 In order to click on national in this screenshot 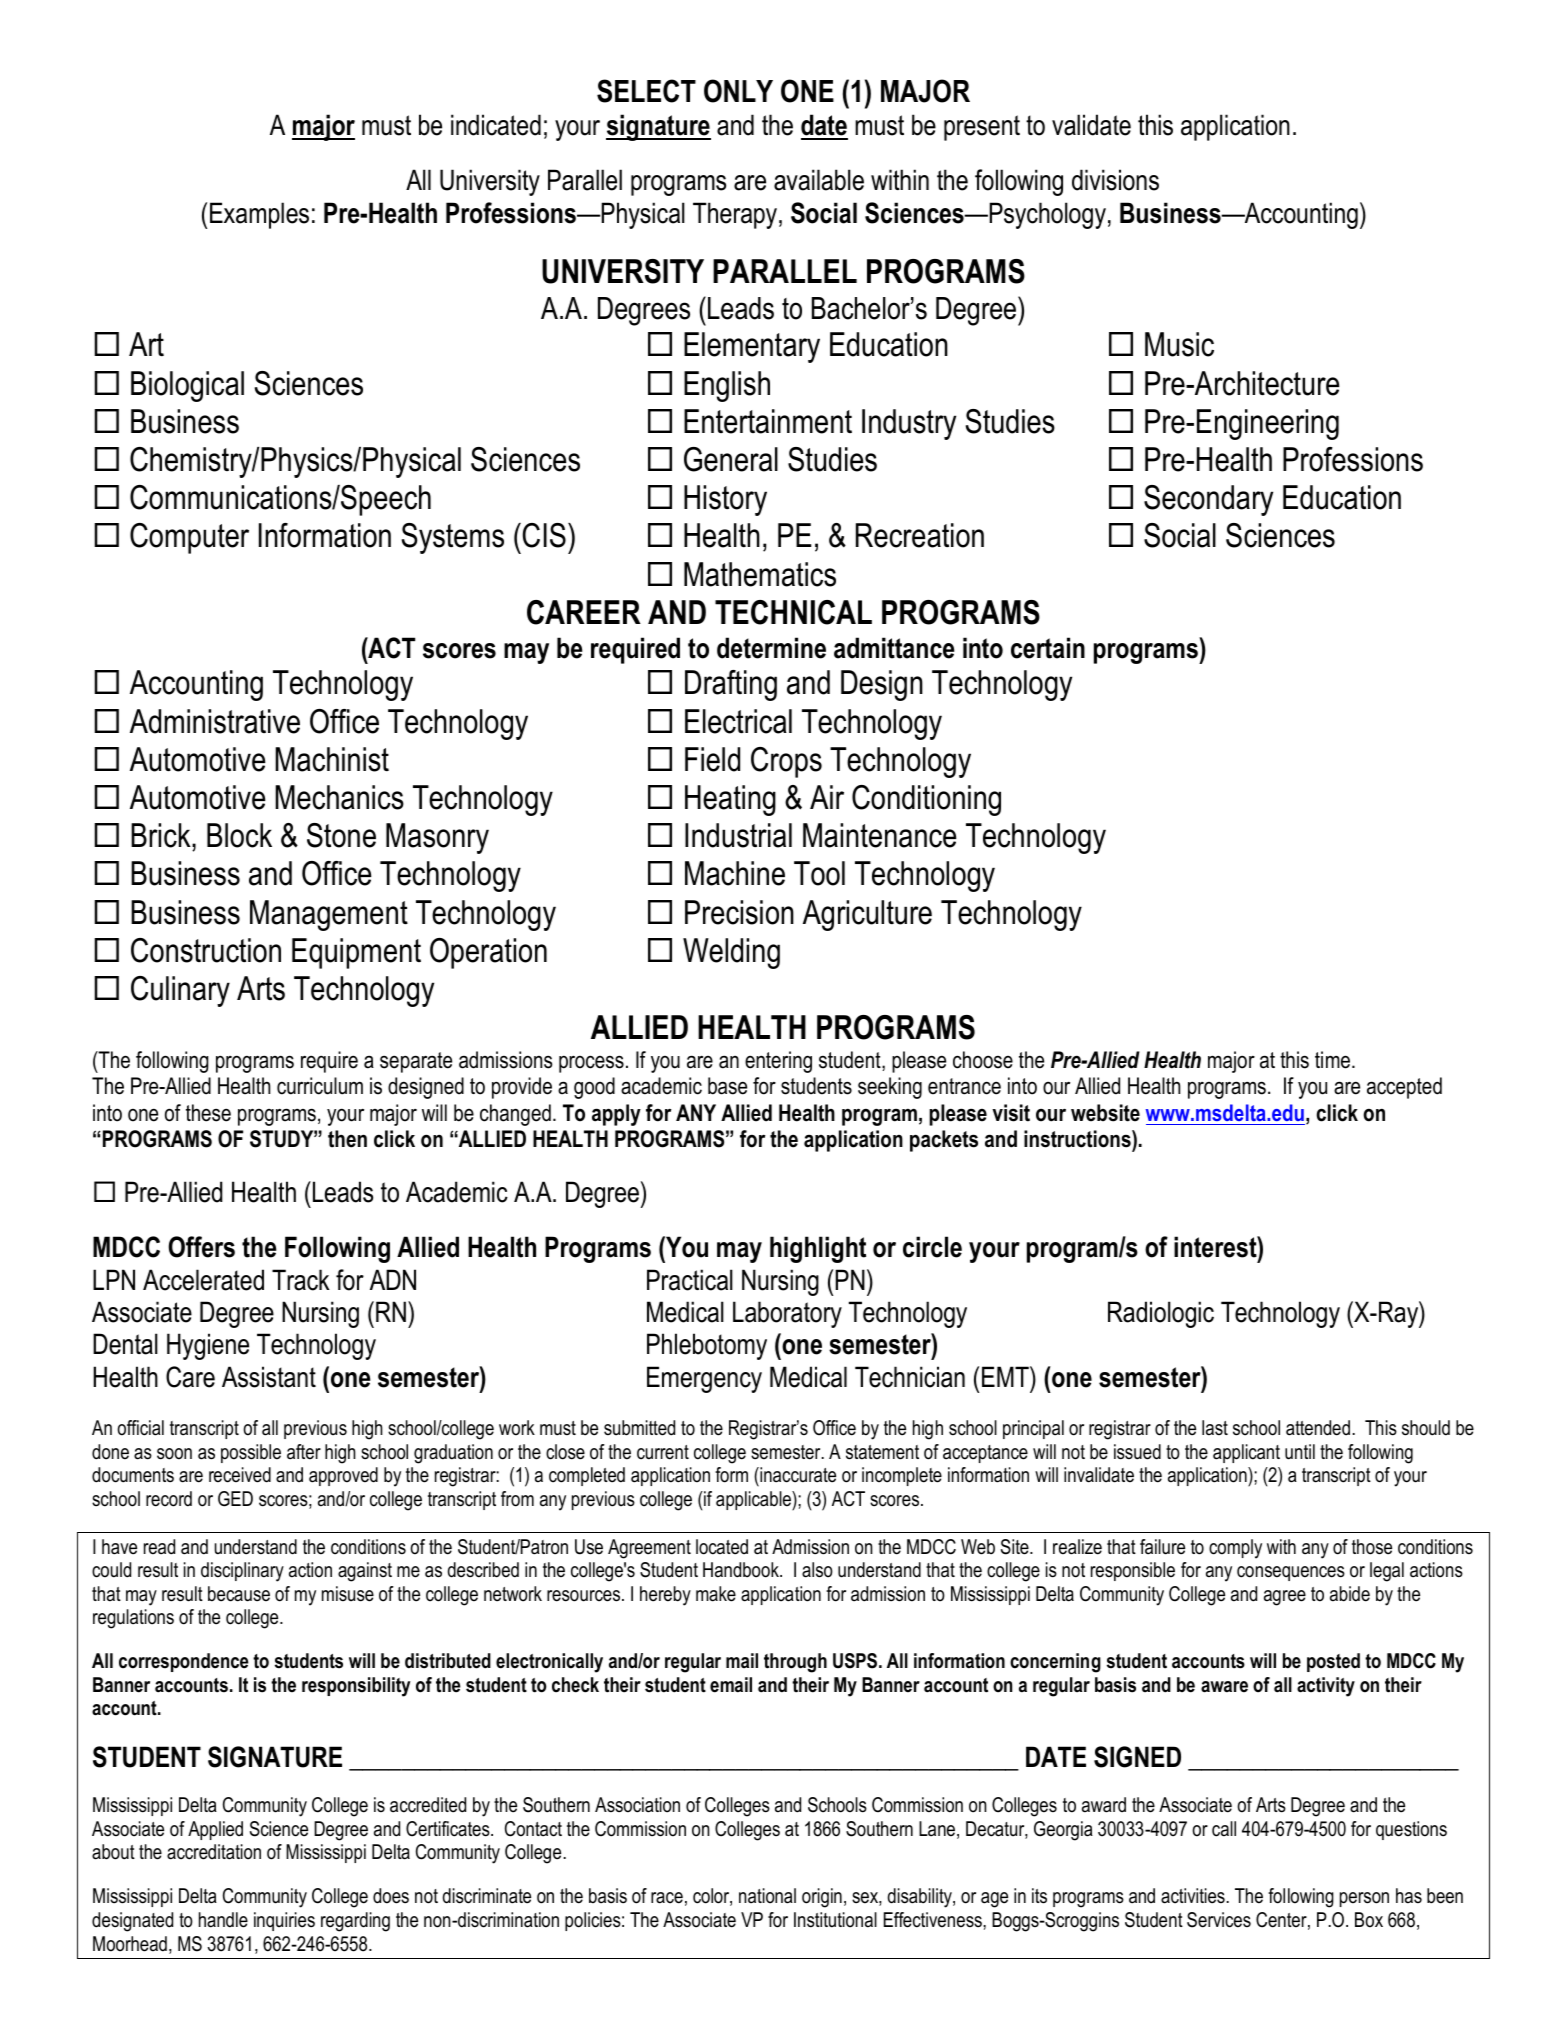, I will do `click(767, 1896)`.
